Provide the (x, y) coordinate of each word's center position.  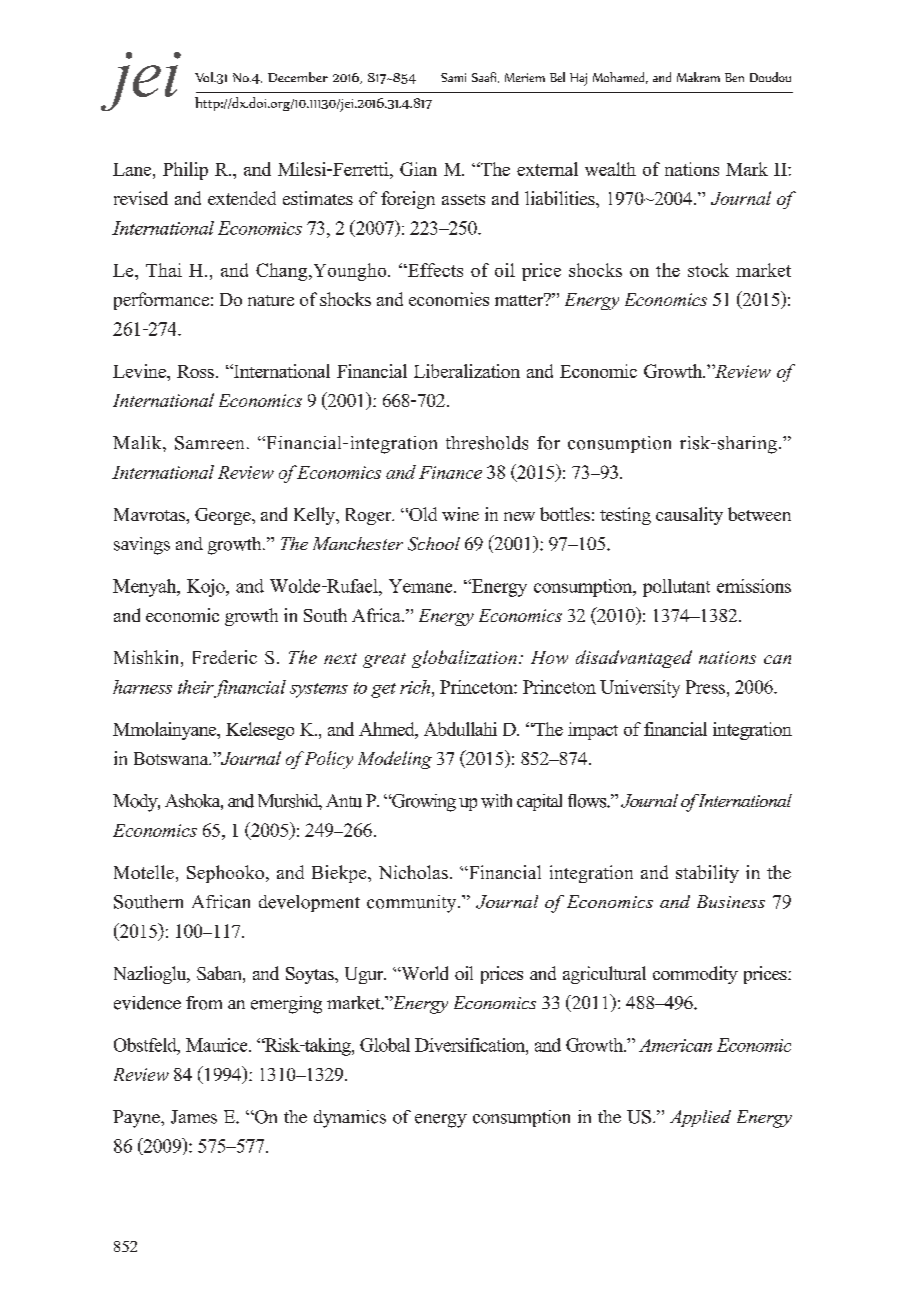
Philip (185, 171)
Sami (453, 77)
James (194, 1117)
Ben (734, 77)
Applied (700, 1118)
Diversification (471, 1045)
